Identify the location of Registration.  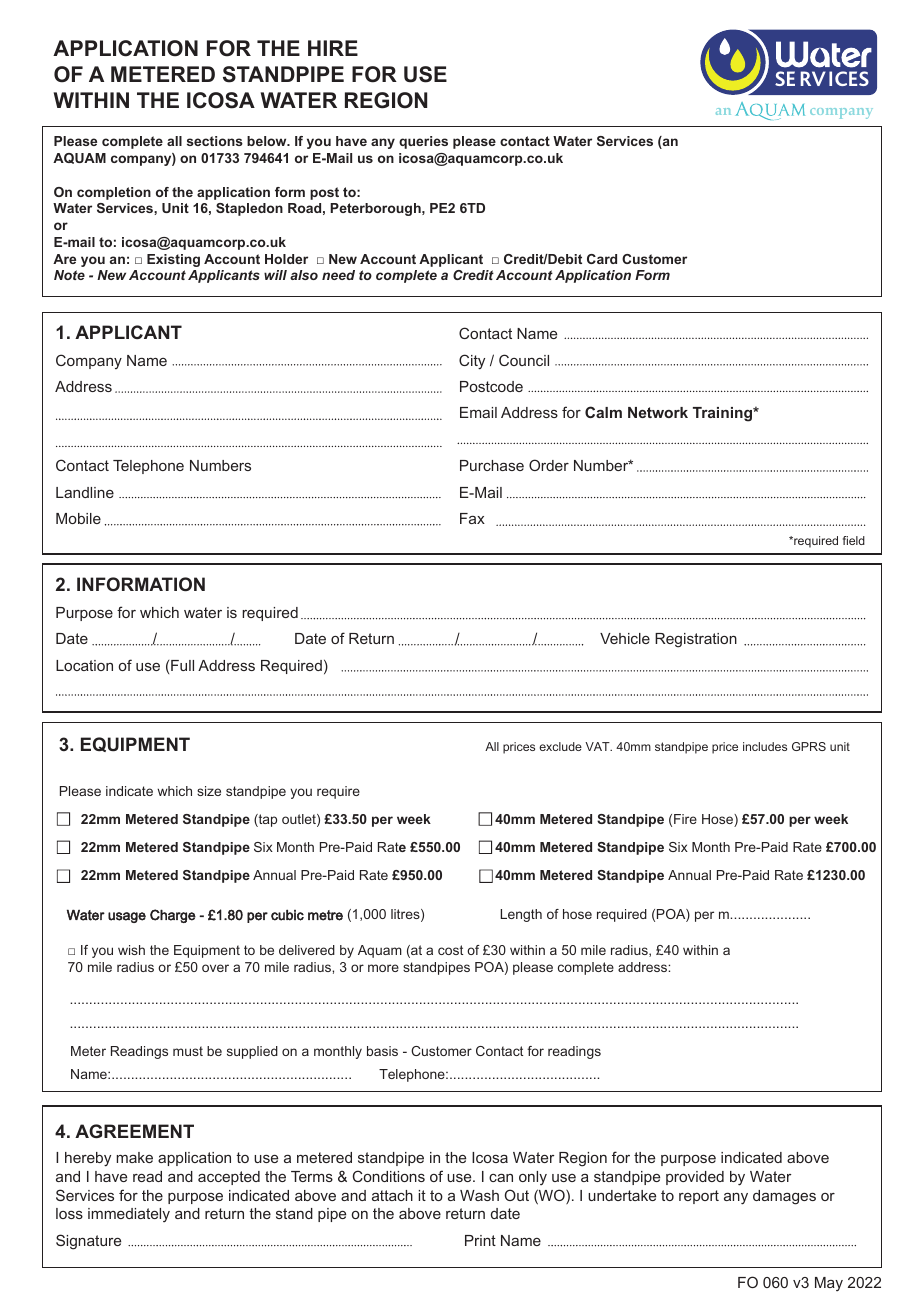
(696, 640).
